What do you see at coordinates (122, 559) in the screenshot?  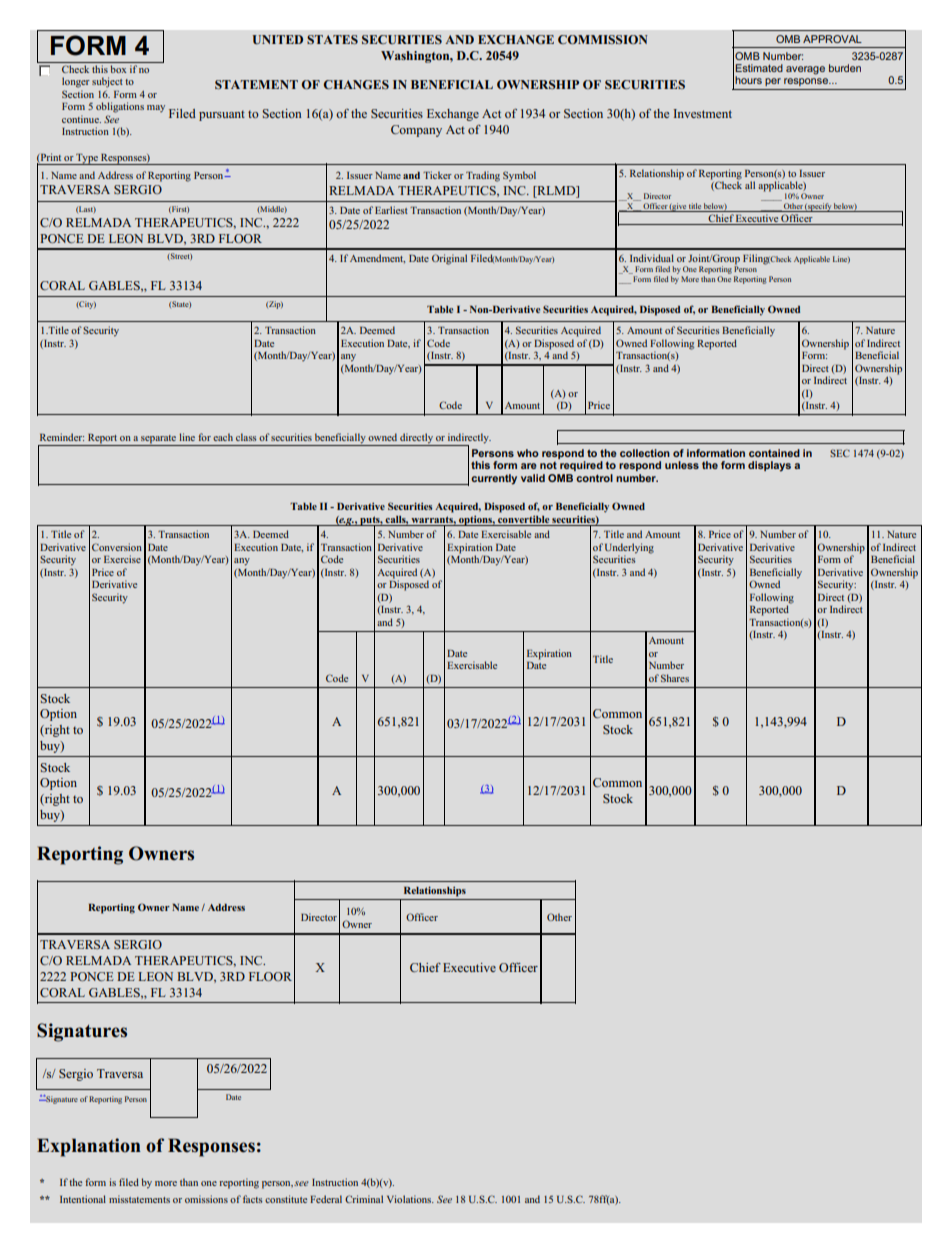 I see `Exercise` at bounding box center [122, 559].
